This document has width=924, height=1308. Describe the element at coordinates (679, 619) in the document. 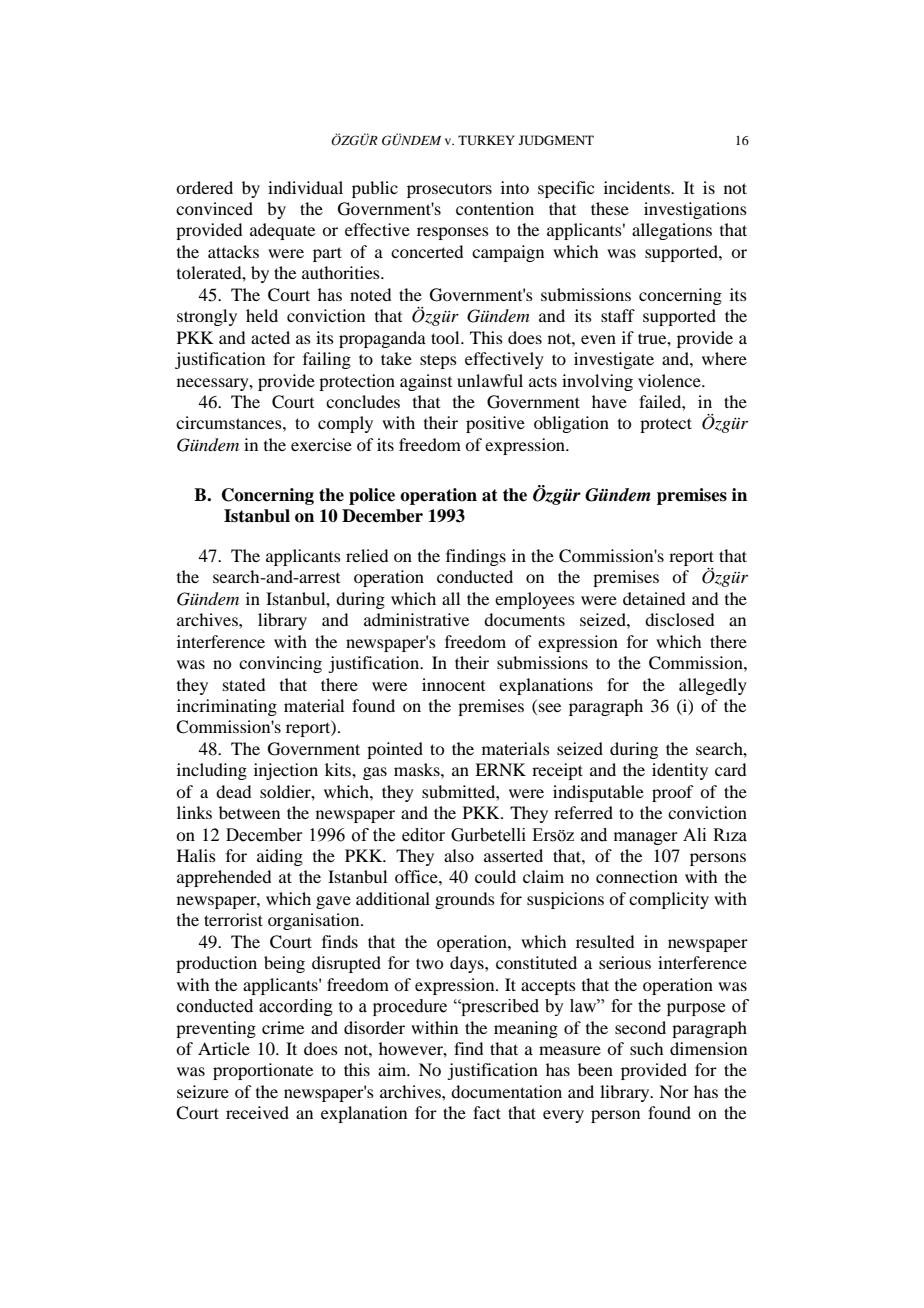

I see `disclosed` at that location.
